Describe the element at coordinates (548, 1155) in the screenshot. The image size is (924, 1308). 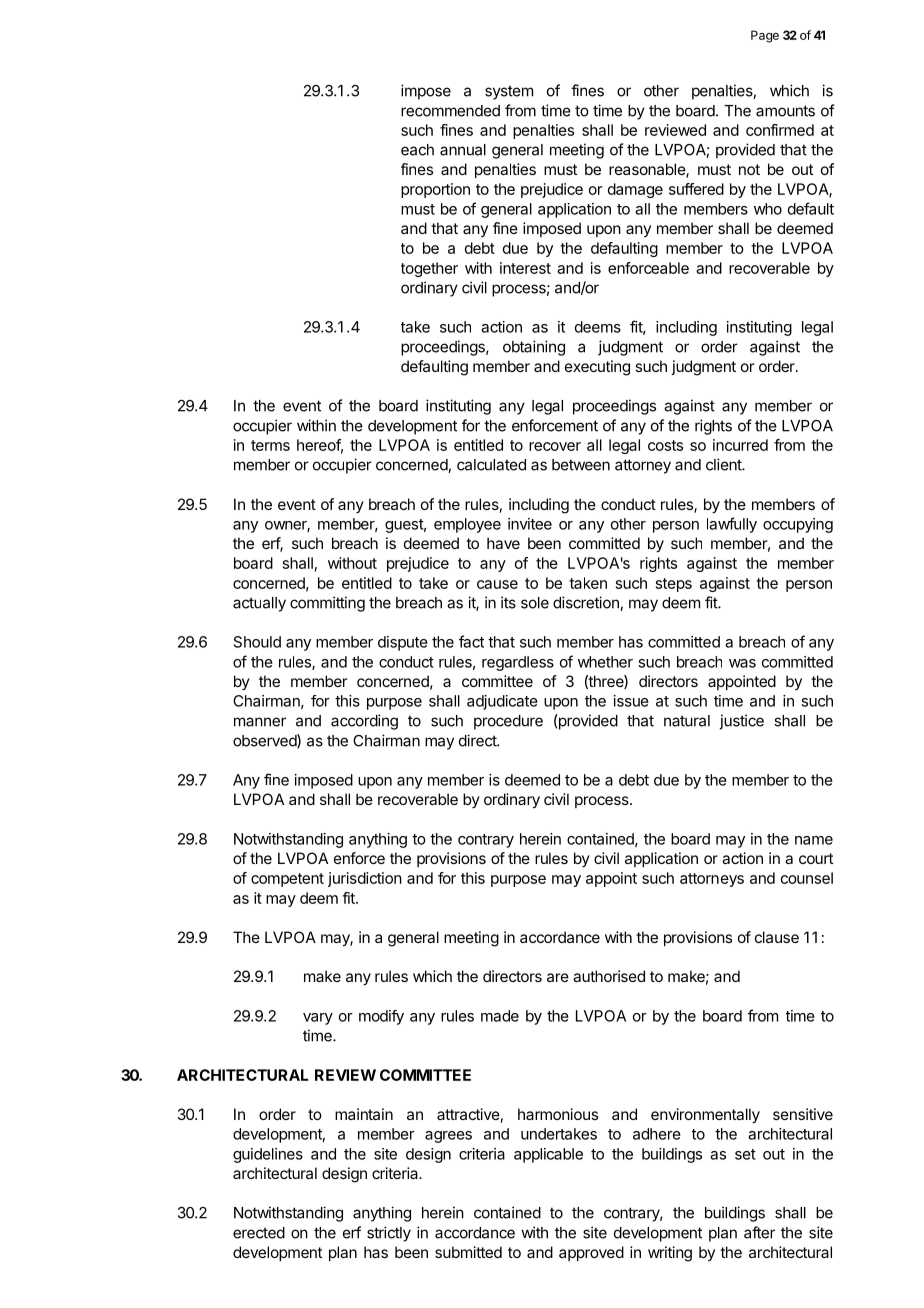
I see `applicable` at that location.
